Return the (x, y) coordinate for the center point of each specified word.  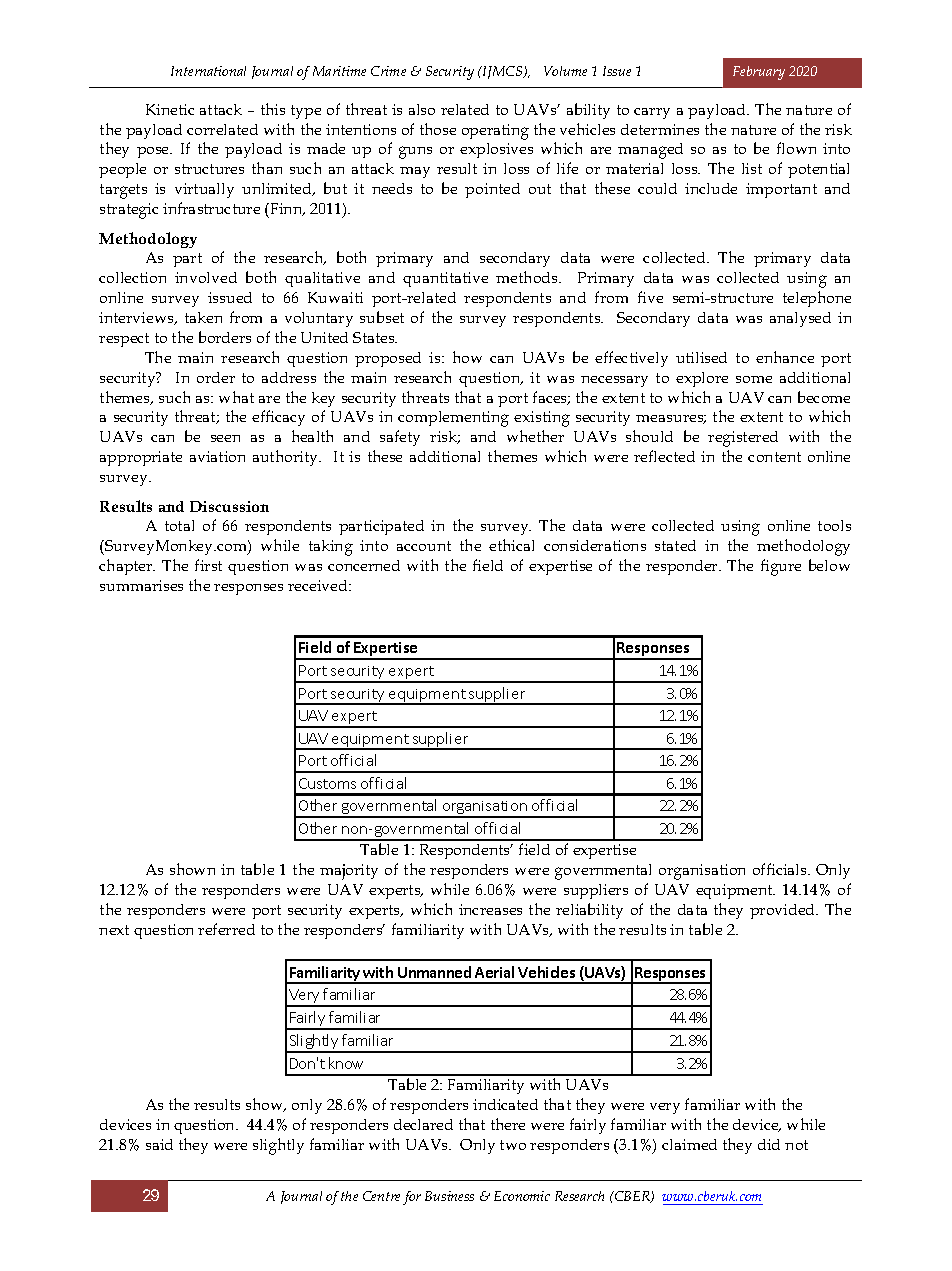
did (769, 1144)
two (513, 1145)
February (759, 73)
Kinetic (170, 109)
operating (495, 132)
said (159, 1144)
